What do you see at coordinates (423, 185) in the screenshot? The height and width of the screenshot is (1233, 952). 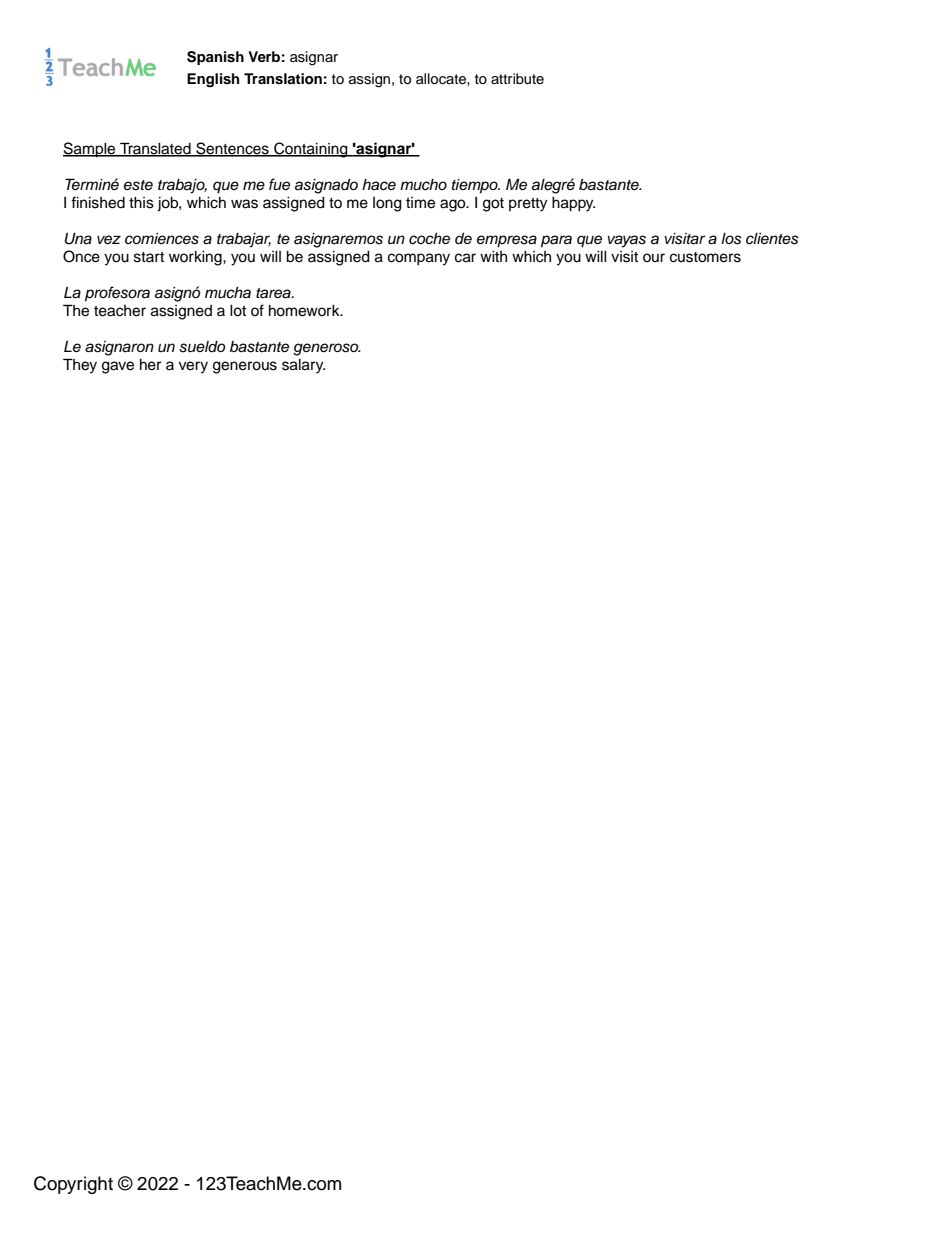 I see `mucho` at bounding box center [423, 185].
